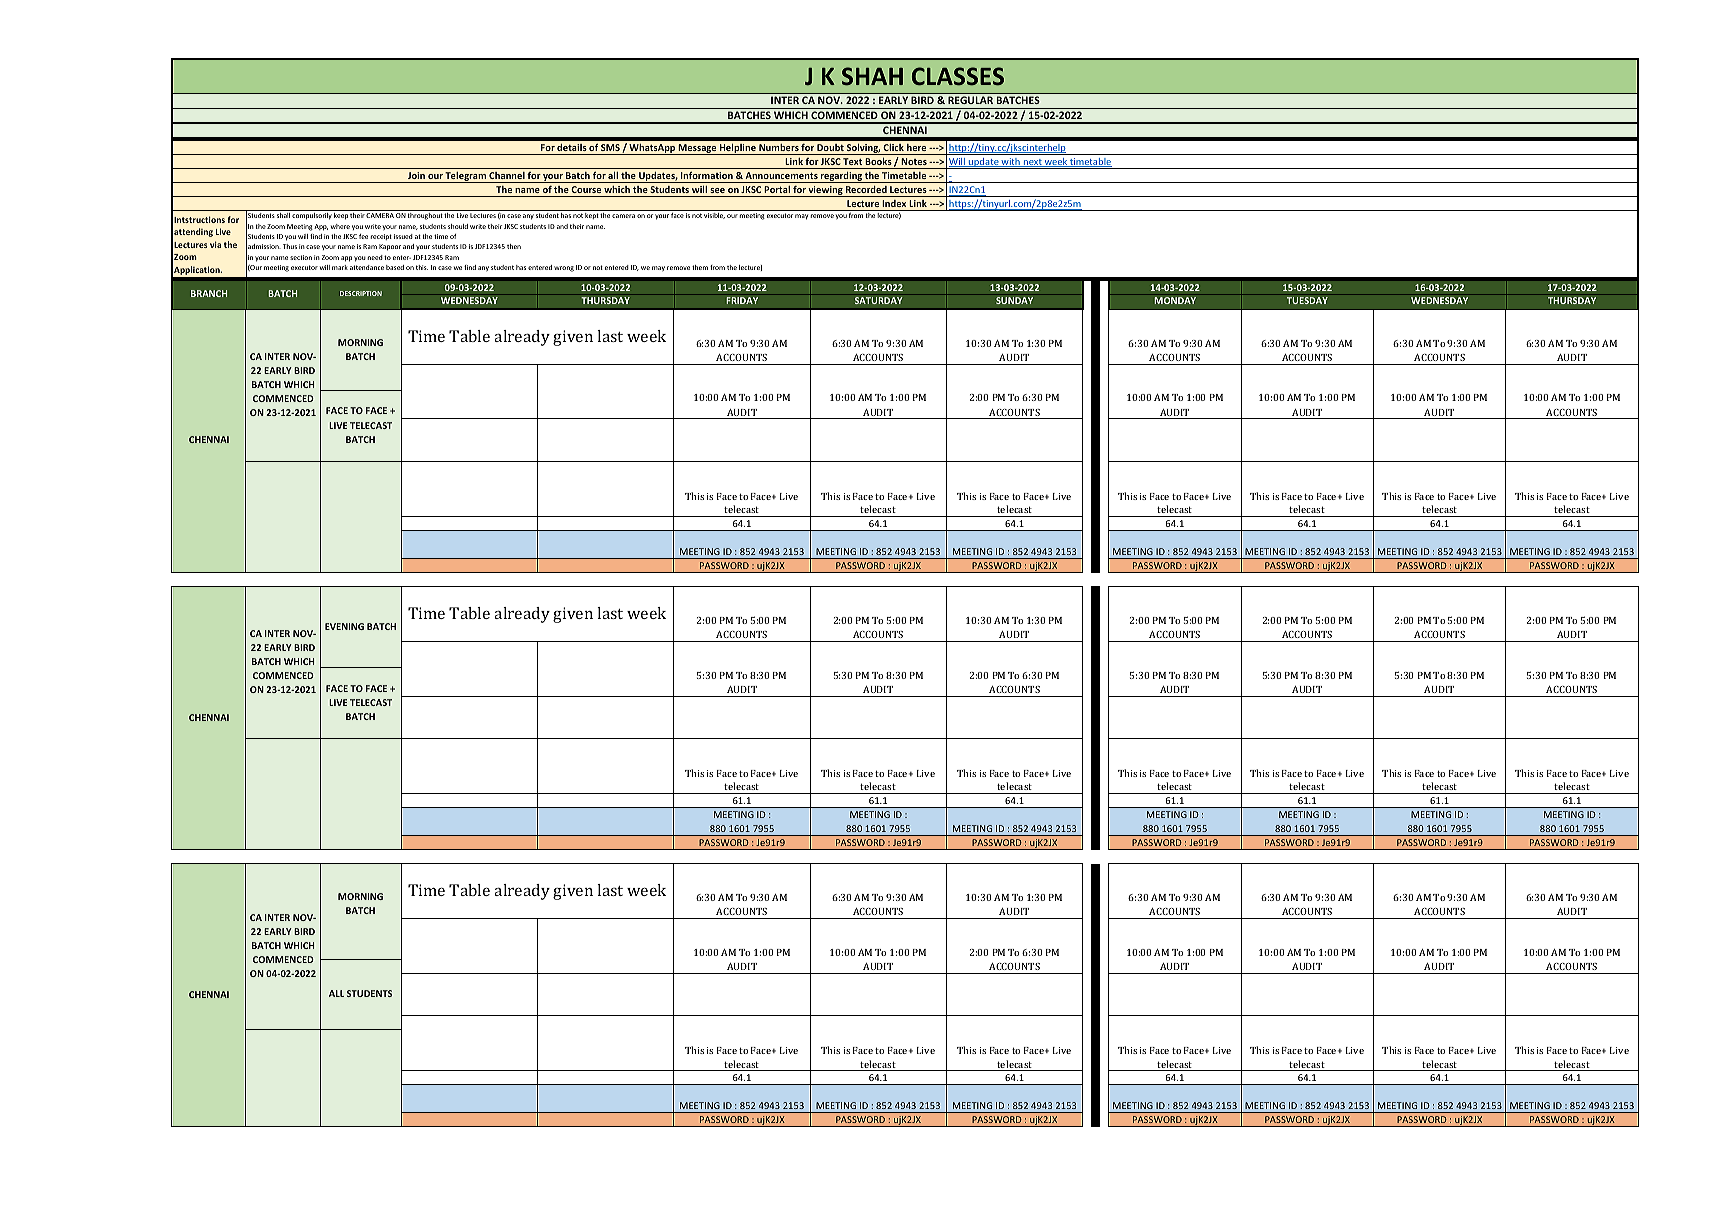 This image has width=1732, height=1225. Describe the element at coordinates (344, 626) in the image. I see `EVENING` at that location.
